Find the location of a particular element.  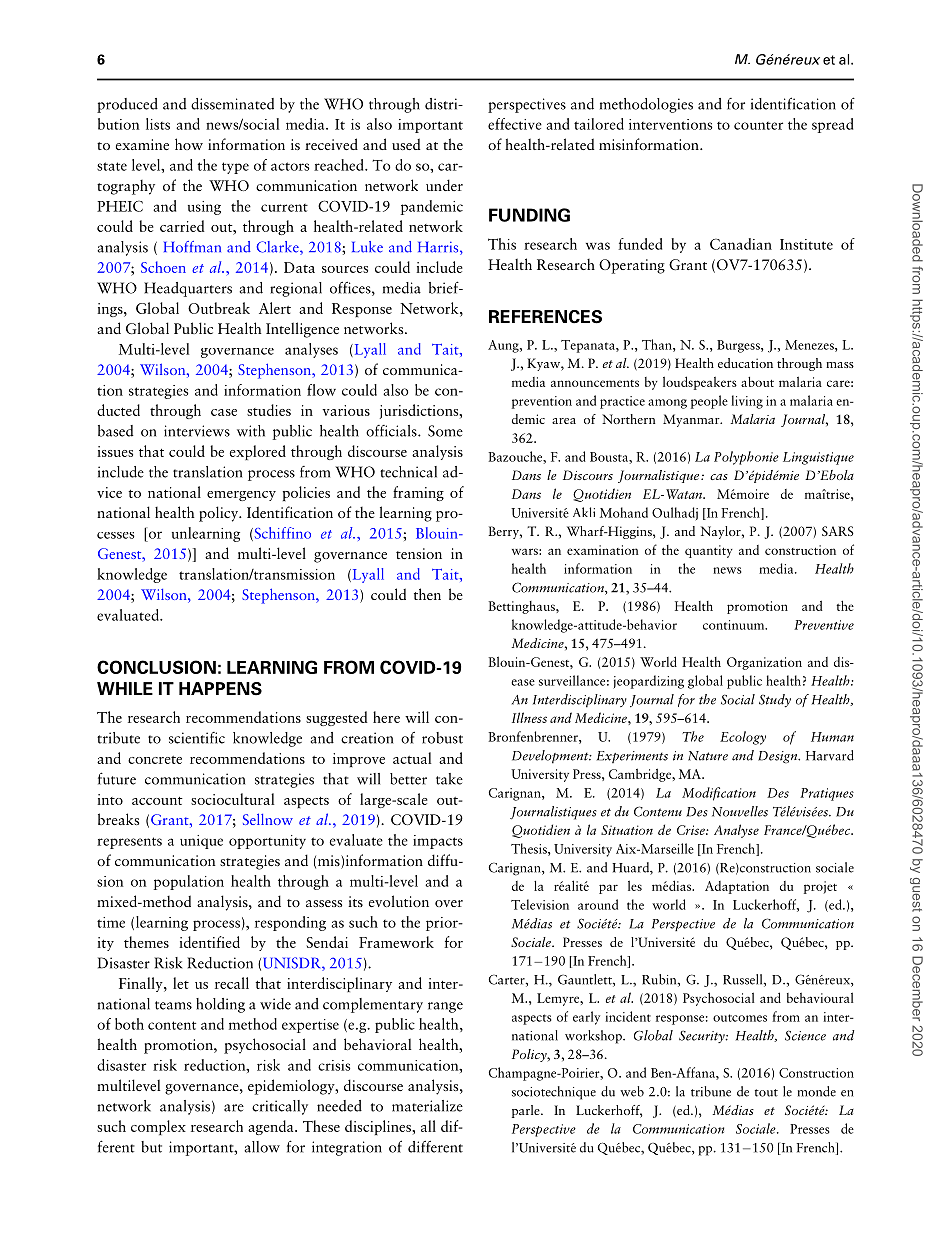

Some is located at coordinates (445, 431).
